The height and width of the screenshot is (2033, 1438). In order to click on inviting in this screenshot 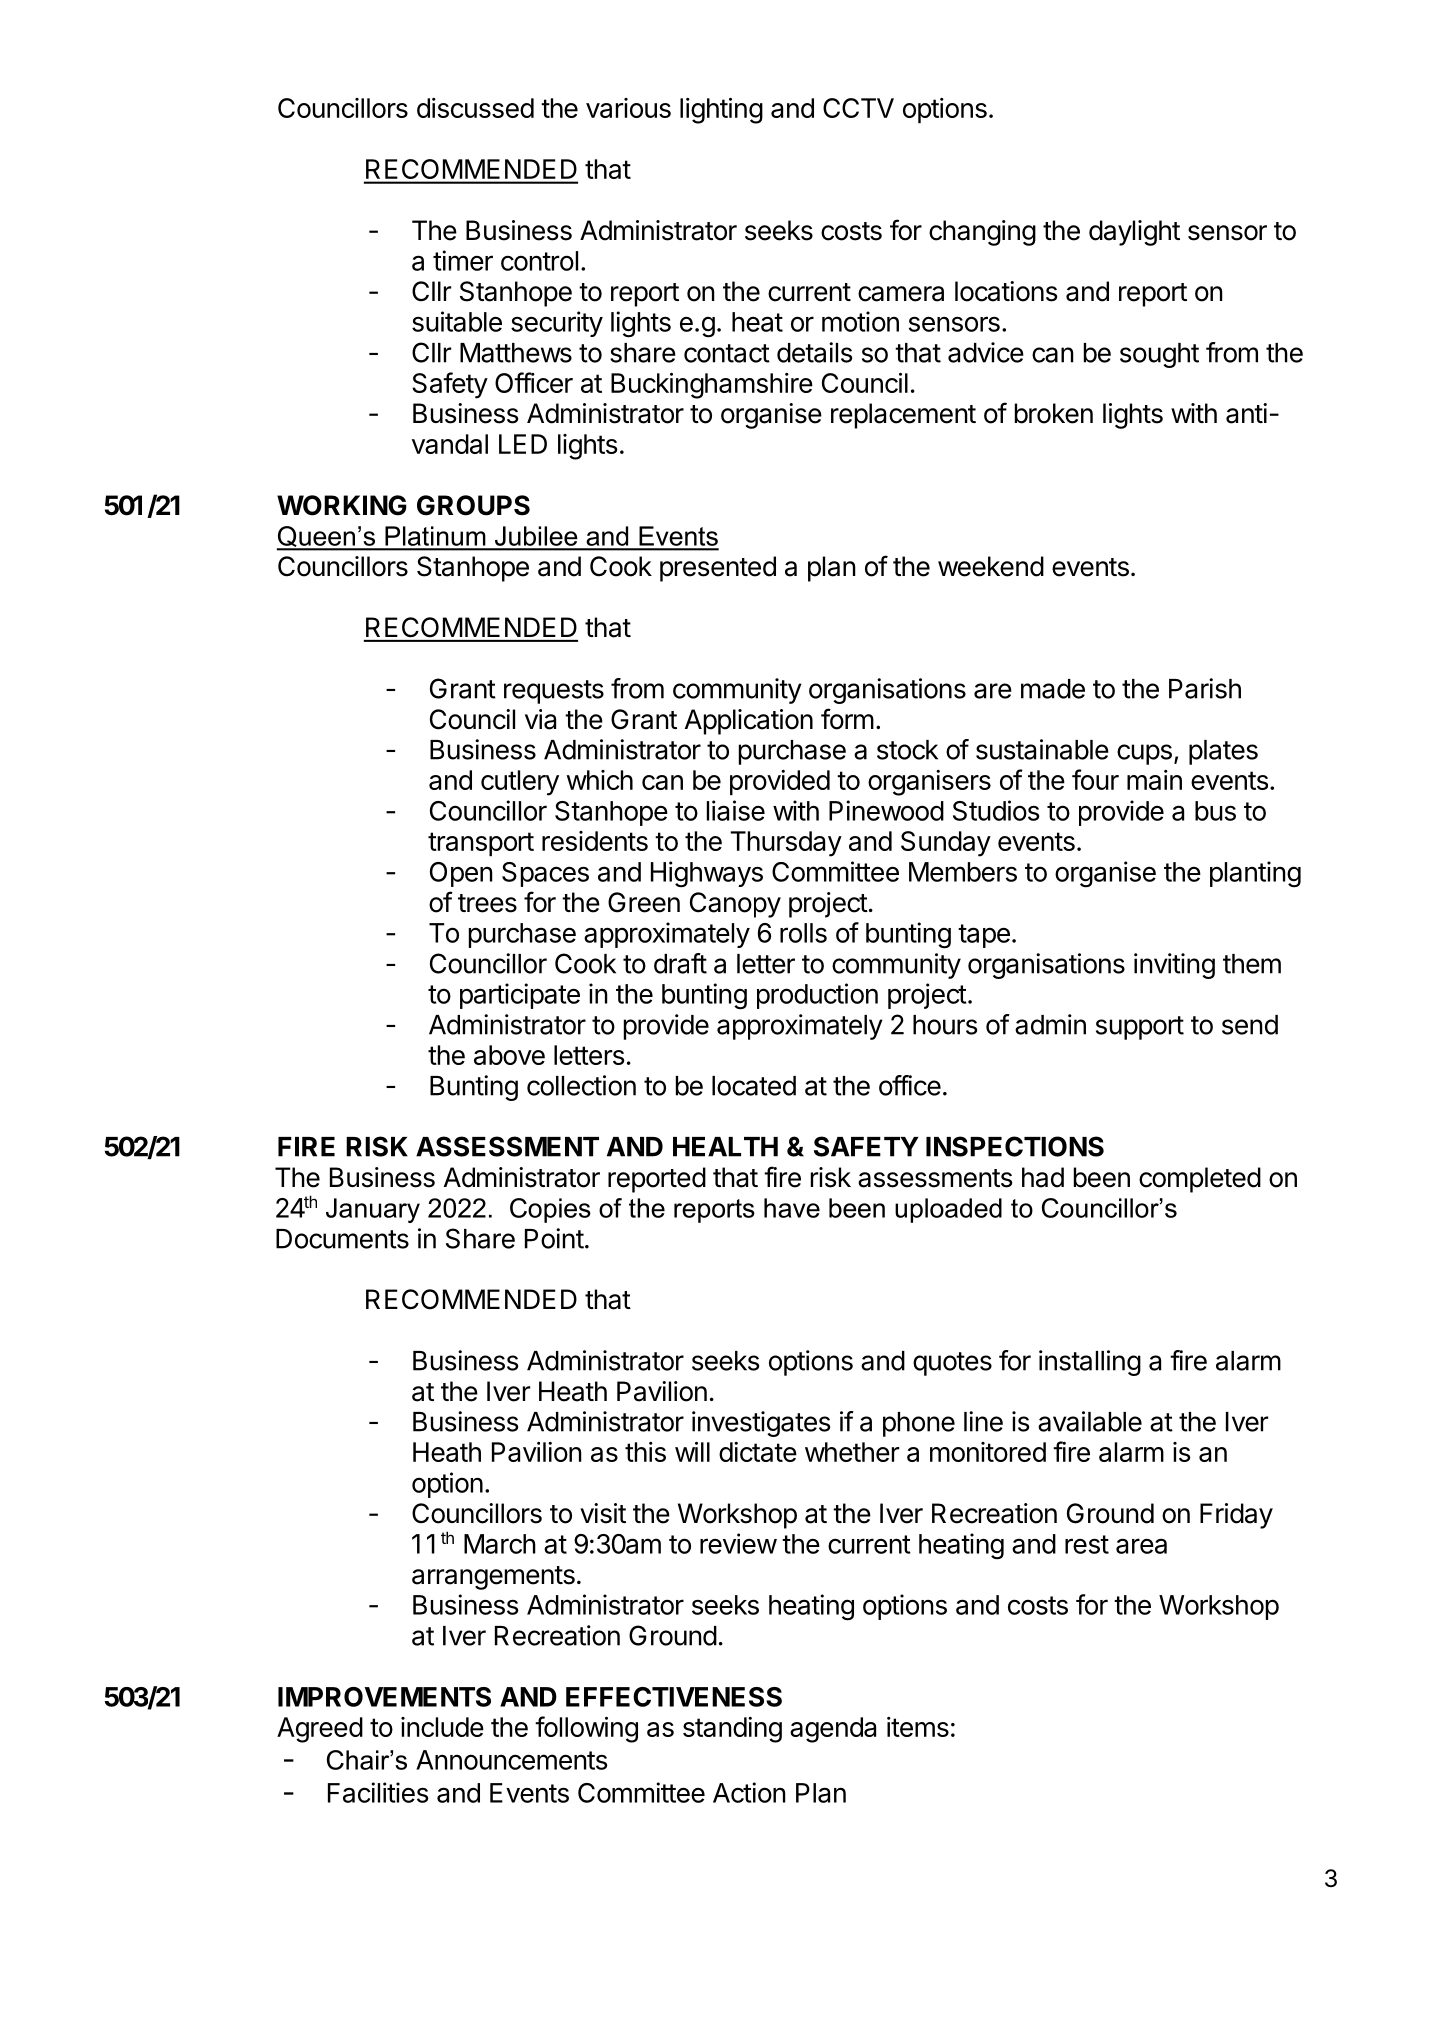, I will do `click(1174, 966)`.
